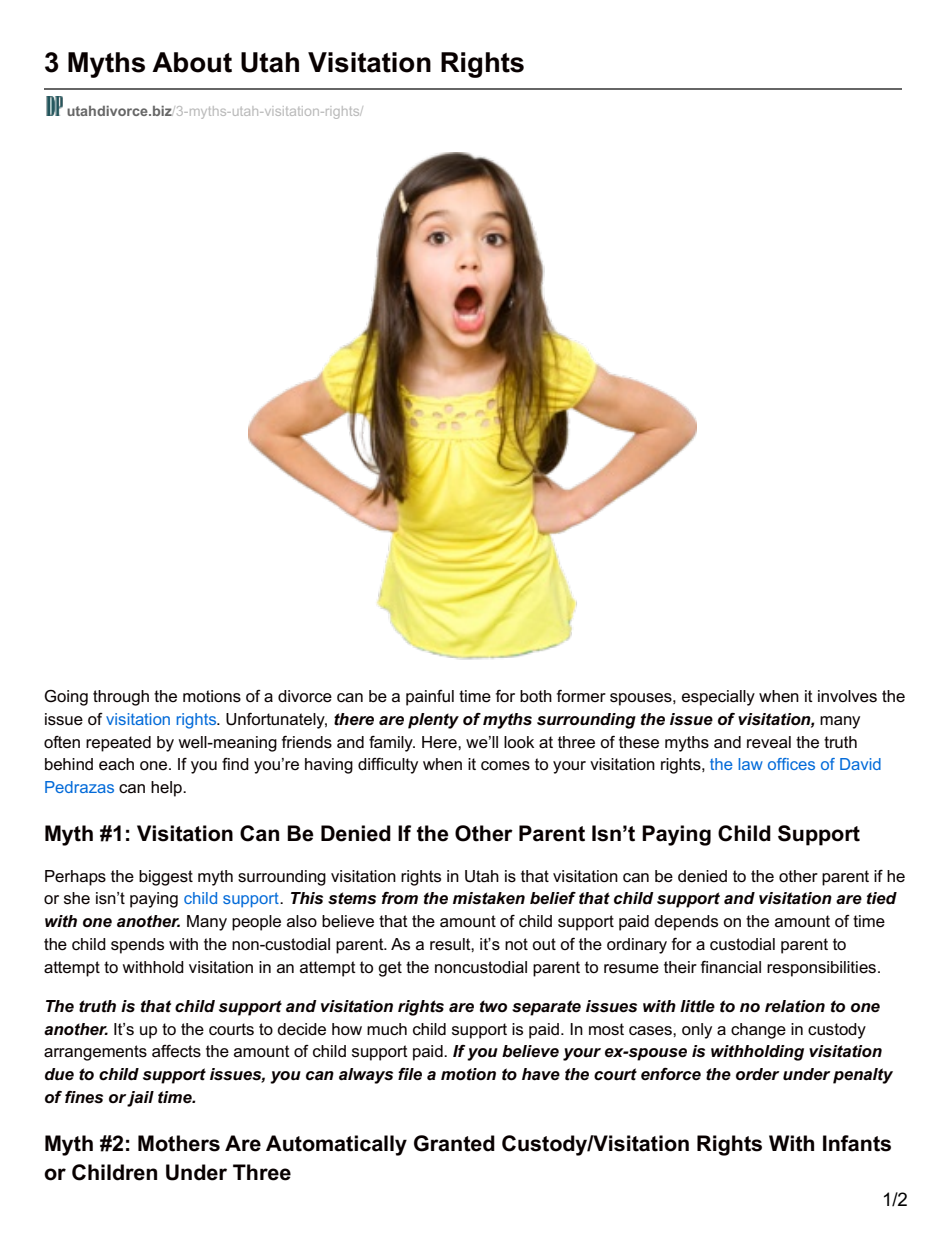  I want to click on painful, so click(430, 698).
